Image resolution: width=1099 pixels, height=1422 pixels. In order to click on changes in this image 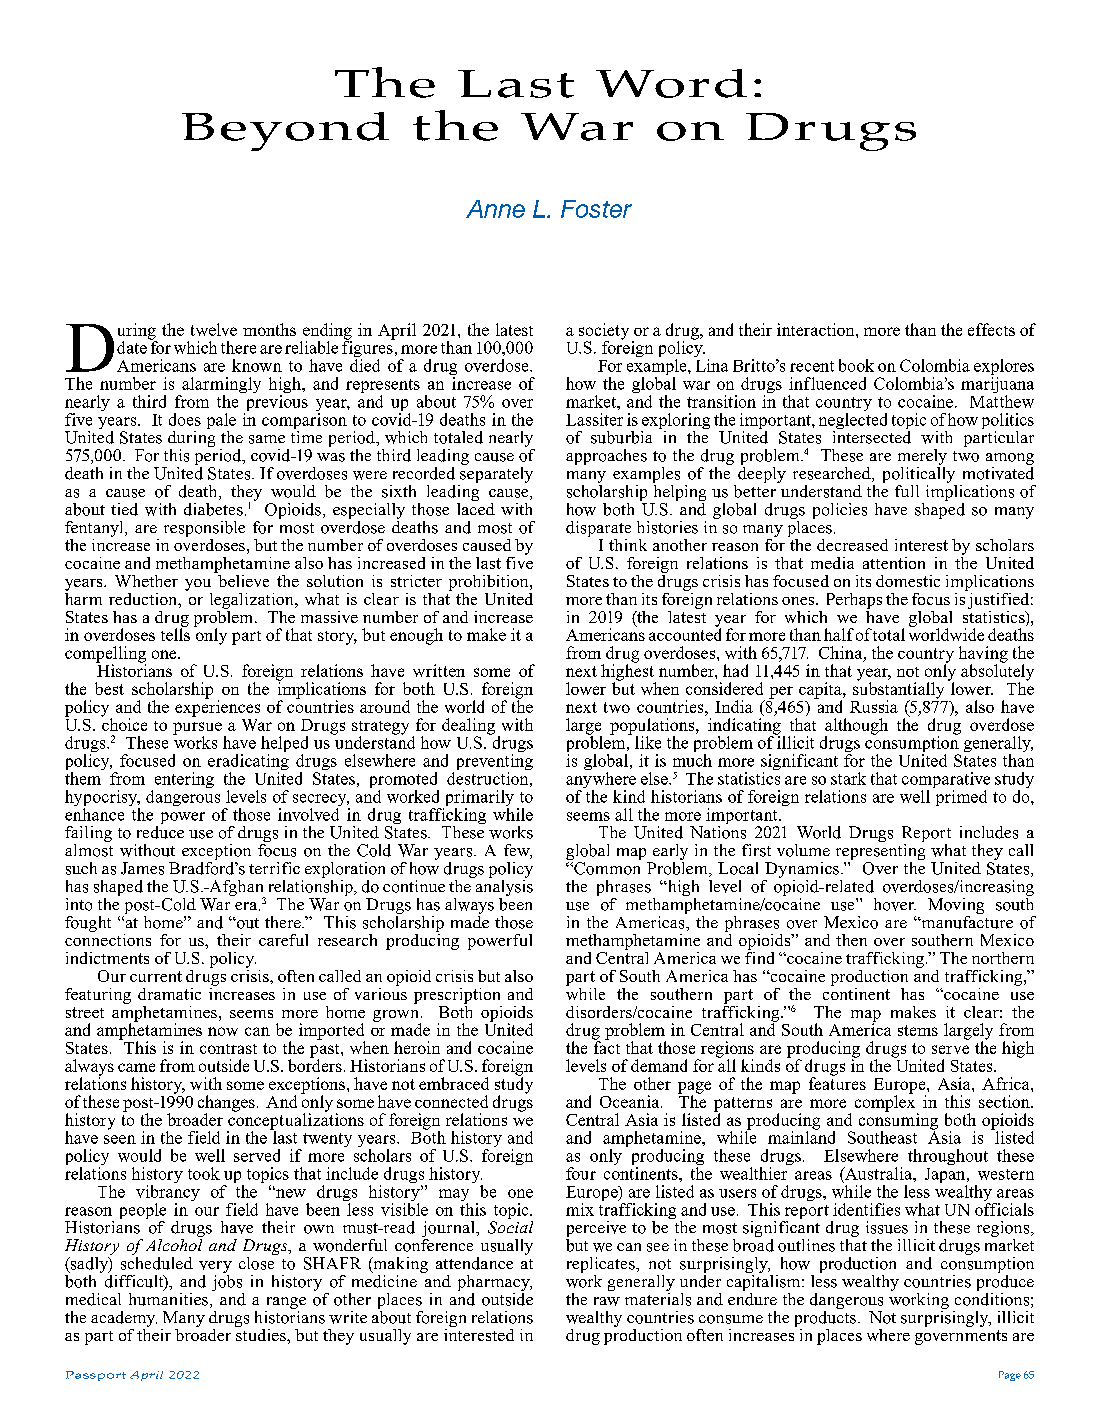, I will do `click(226, 1104)`.
